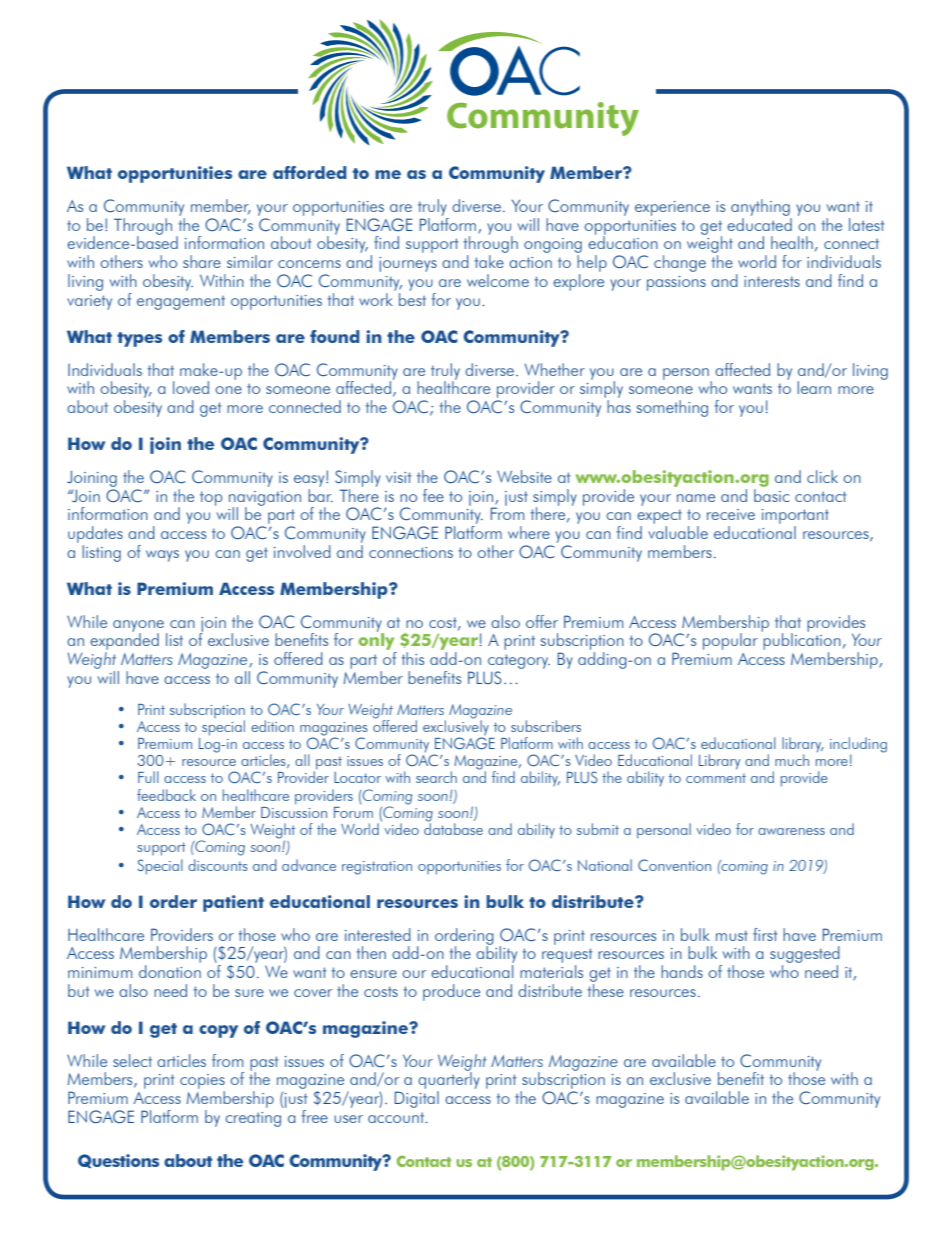 The height and width of the screenshot is (1233, 952). I want to click on Digital, so click(417, 1099).
